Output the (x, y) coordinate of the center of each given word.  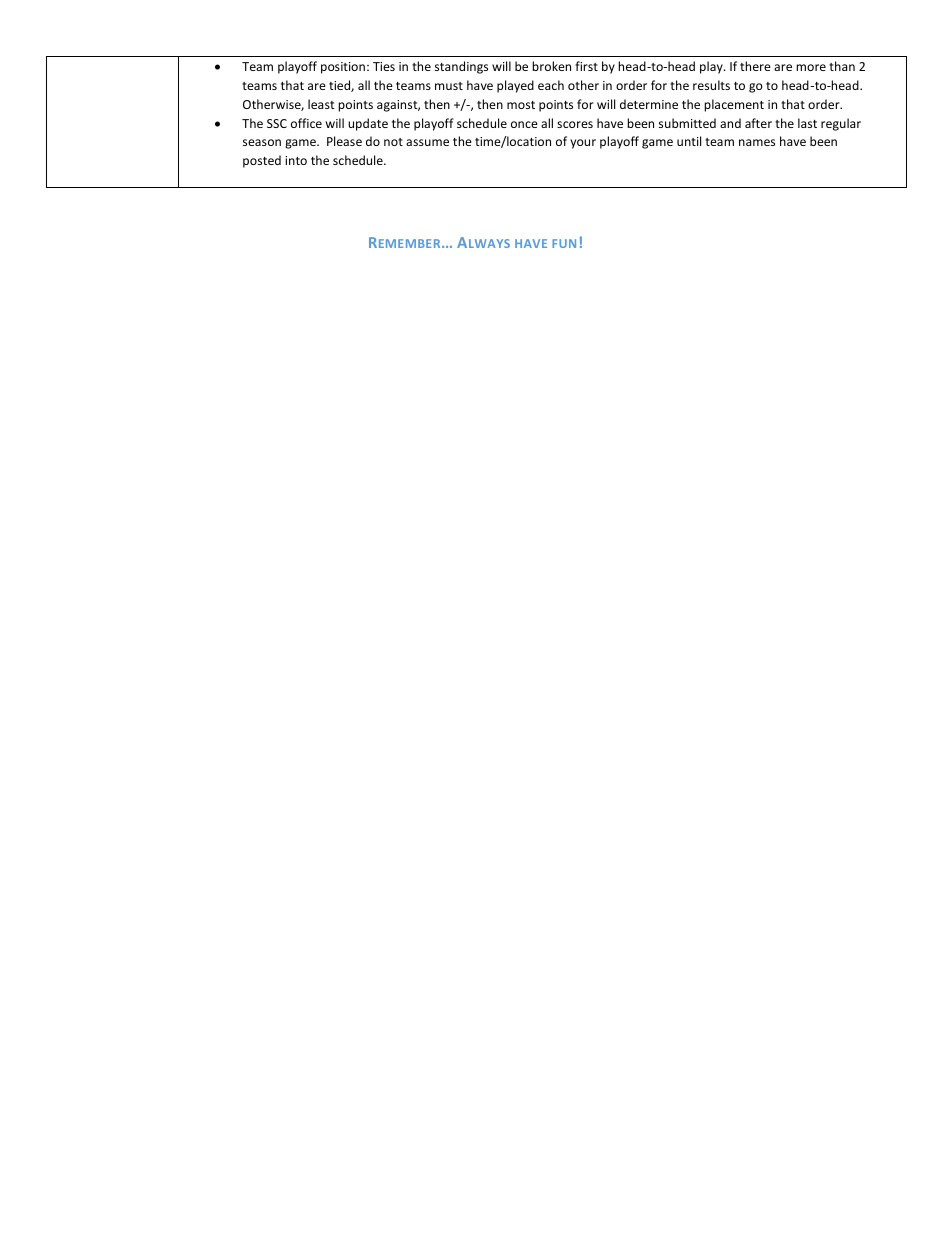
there (755, 66)
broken (551, 66)
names (757, 142)
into (296, 160)
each (551, 85)
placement (734, 105)
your (583, 144)
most (521, 105)
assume (427, 142)
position (343, 68)
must (449, 86)
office (306, 123)
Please (344, 141)
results (711, 85)
